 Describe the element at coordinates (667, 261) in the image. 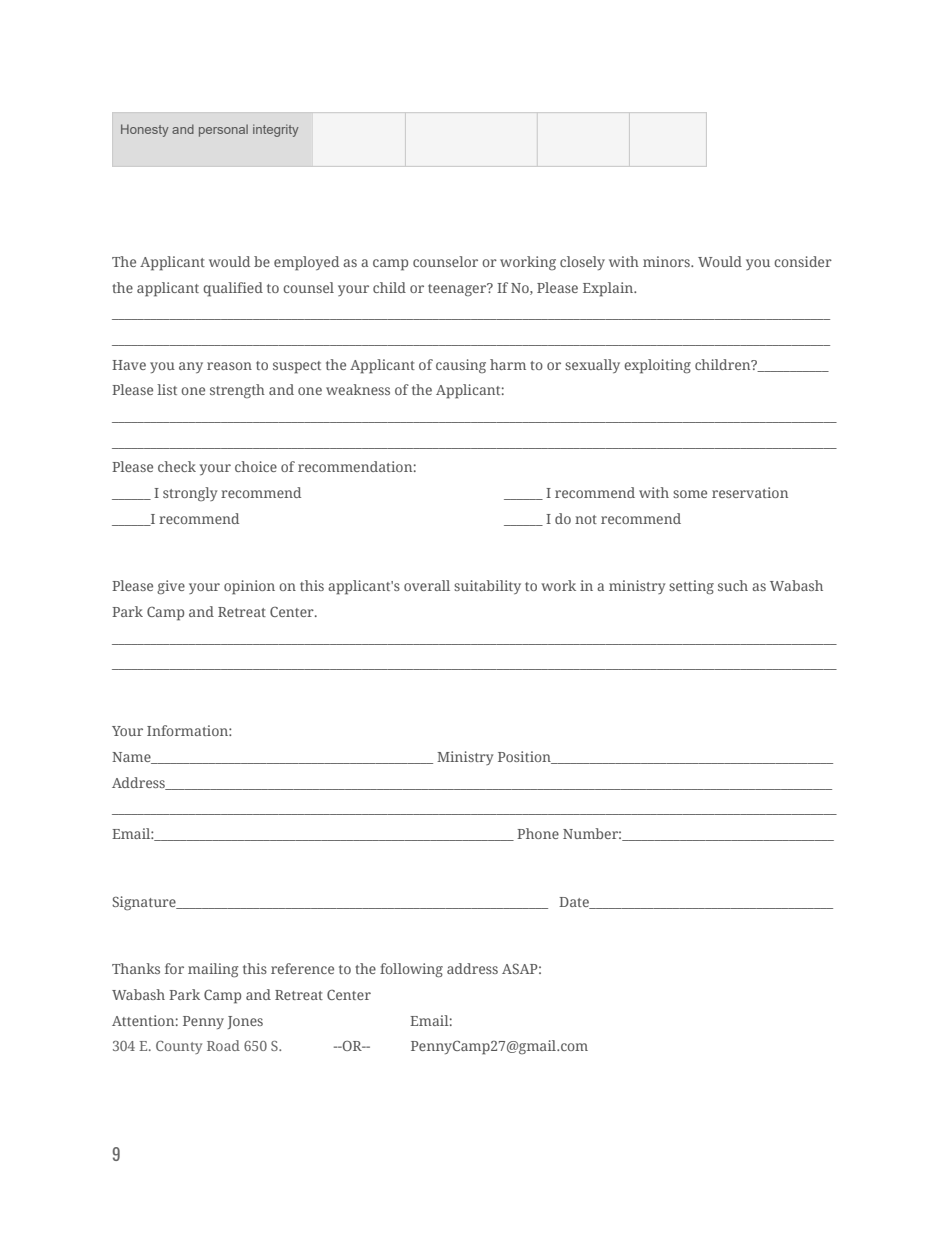

I see `minors` at that location.
